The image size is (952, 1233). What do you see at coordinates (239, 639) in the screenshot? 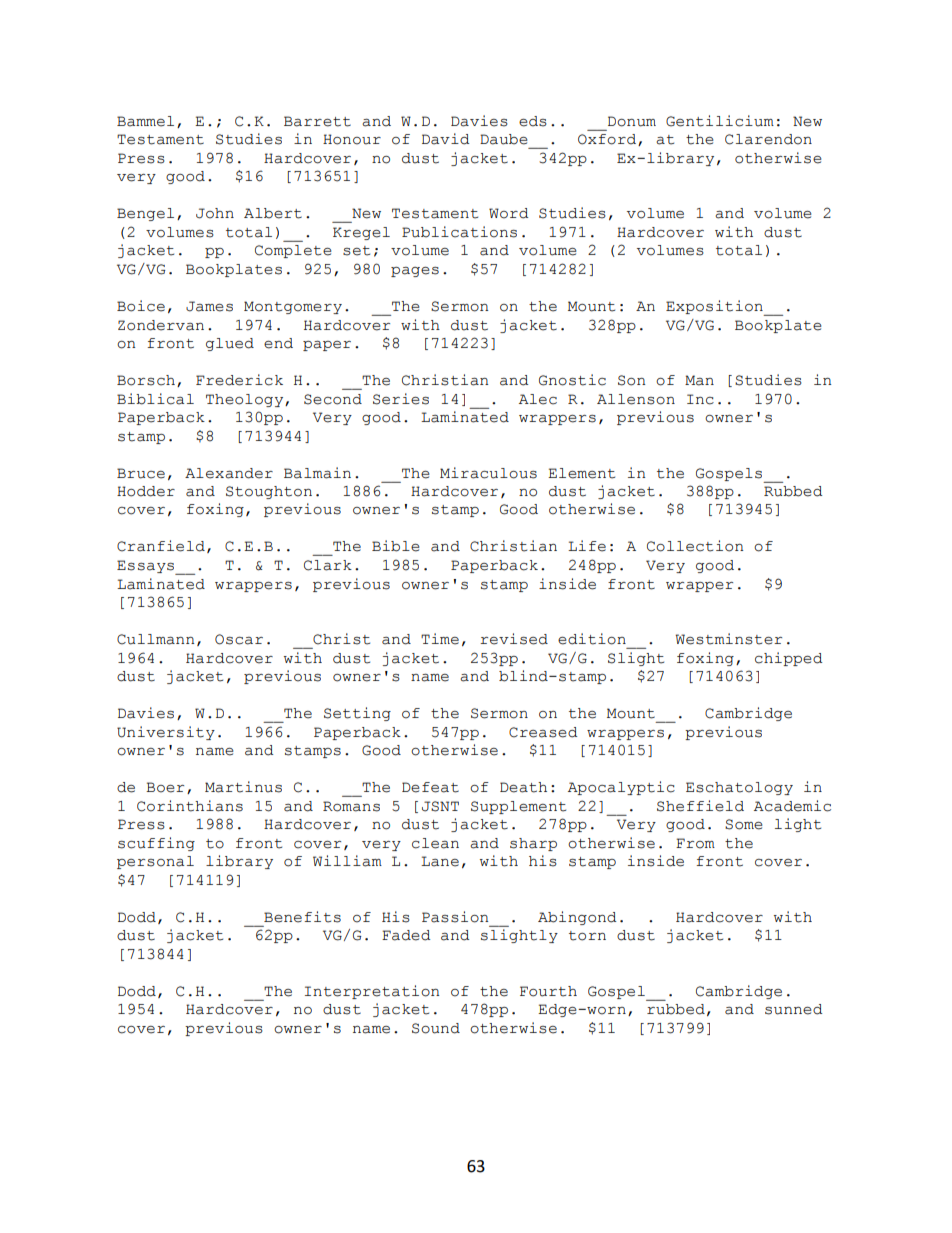
I see `Oscar` at bounding box center [239, 639].
